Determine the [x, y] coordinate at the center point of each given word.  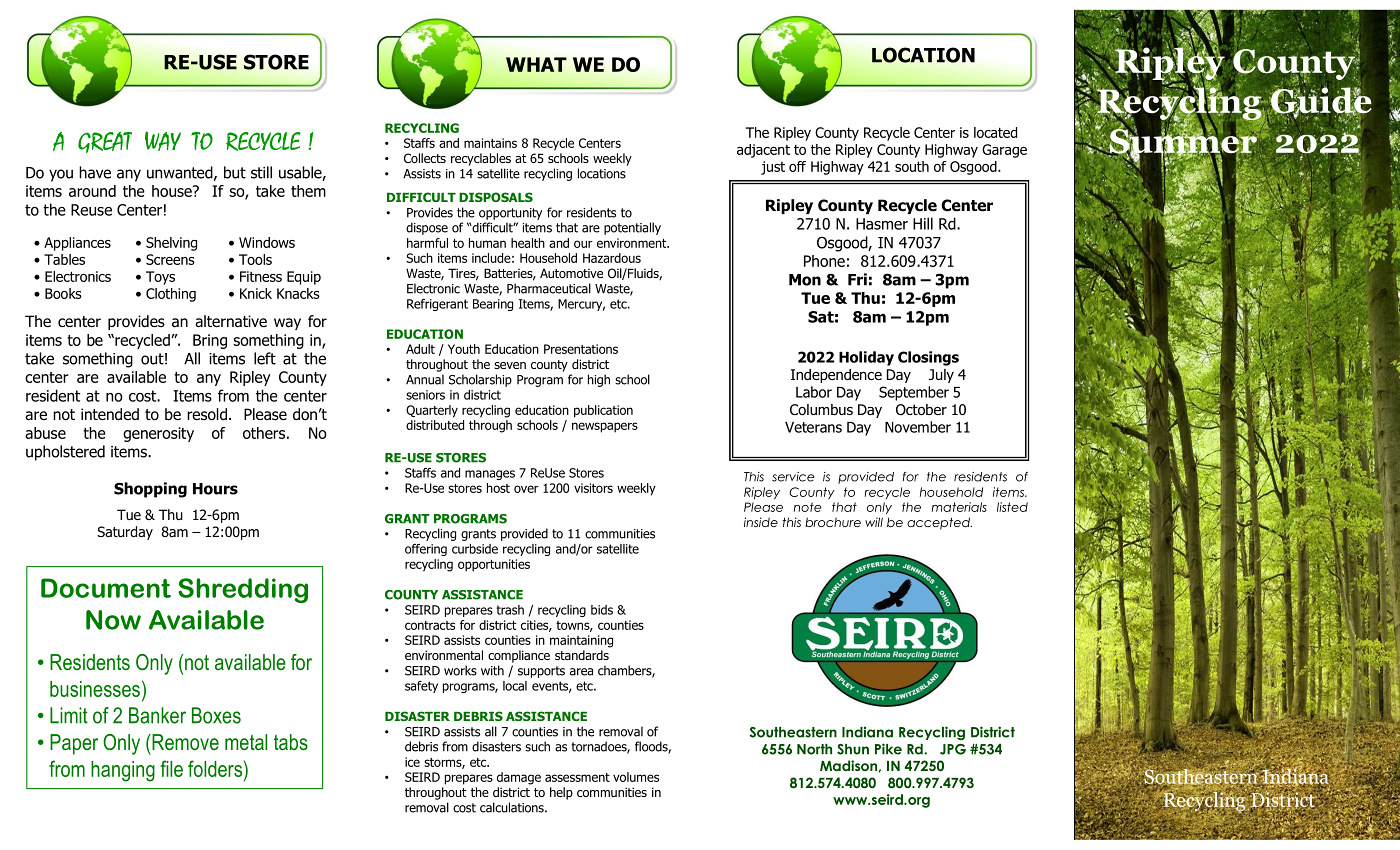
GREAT [105, 142]
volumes [636, 777]
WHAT [536, 64]
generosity [158, 434]
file [171, 768]
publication [603, 411]
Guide [1320, 100]
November [918, 427]
